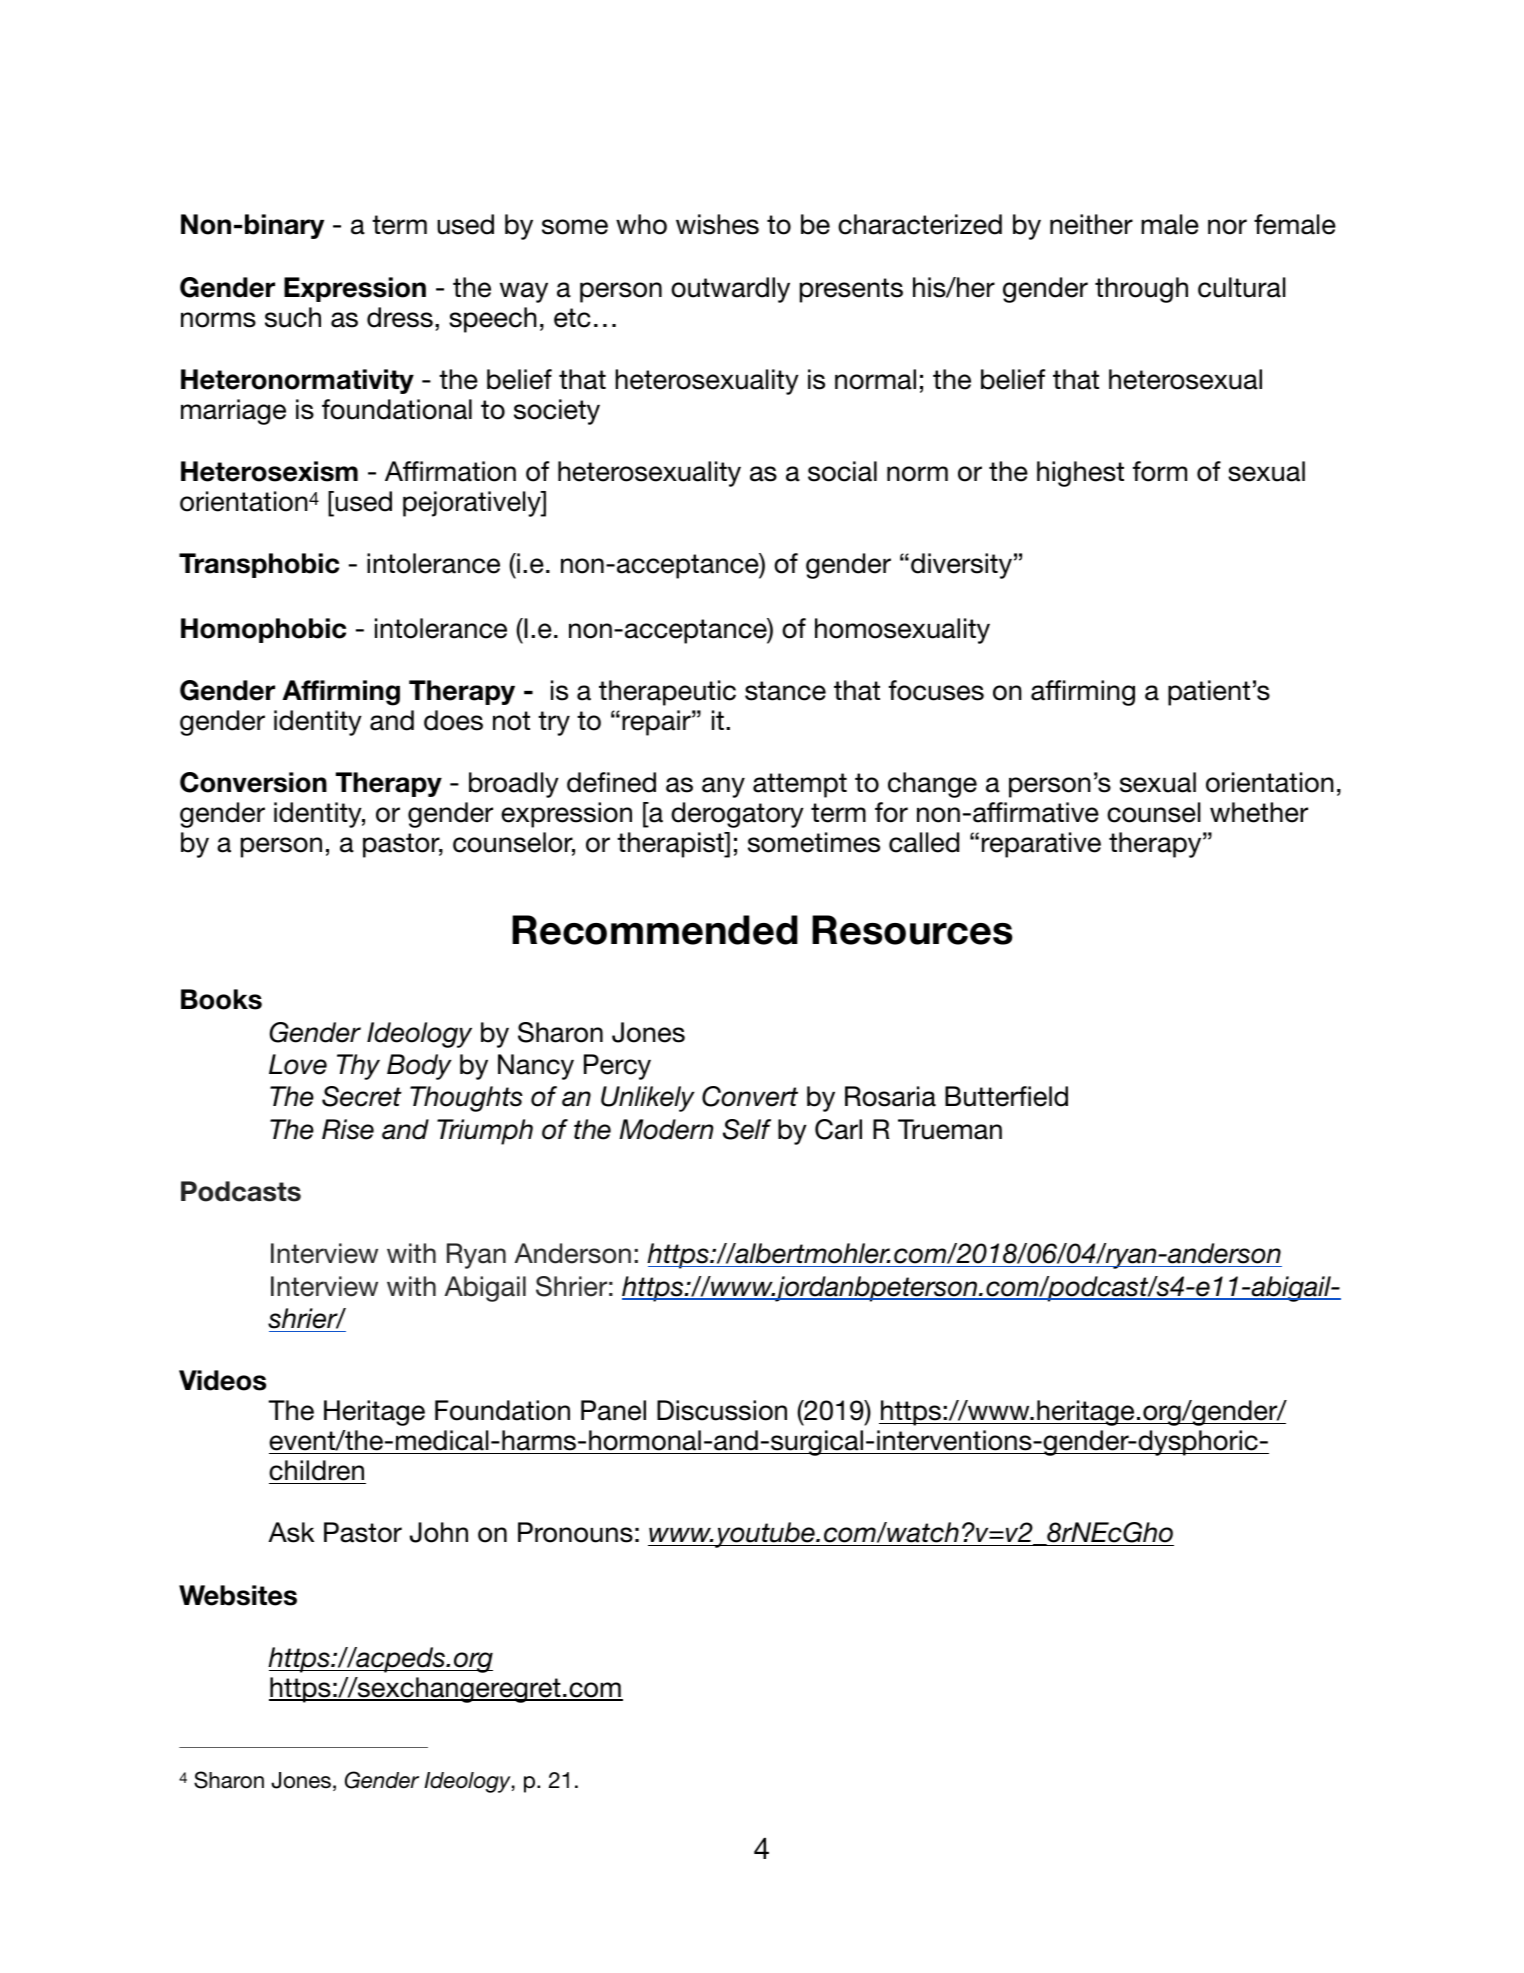 Image resolution: width=1524 pixels, height=1973 pixels. Describe the element at coordinates (348, 1129) in the page. I see `Rise` at that location.
